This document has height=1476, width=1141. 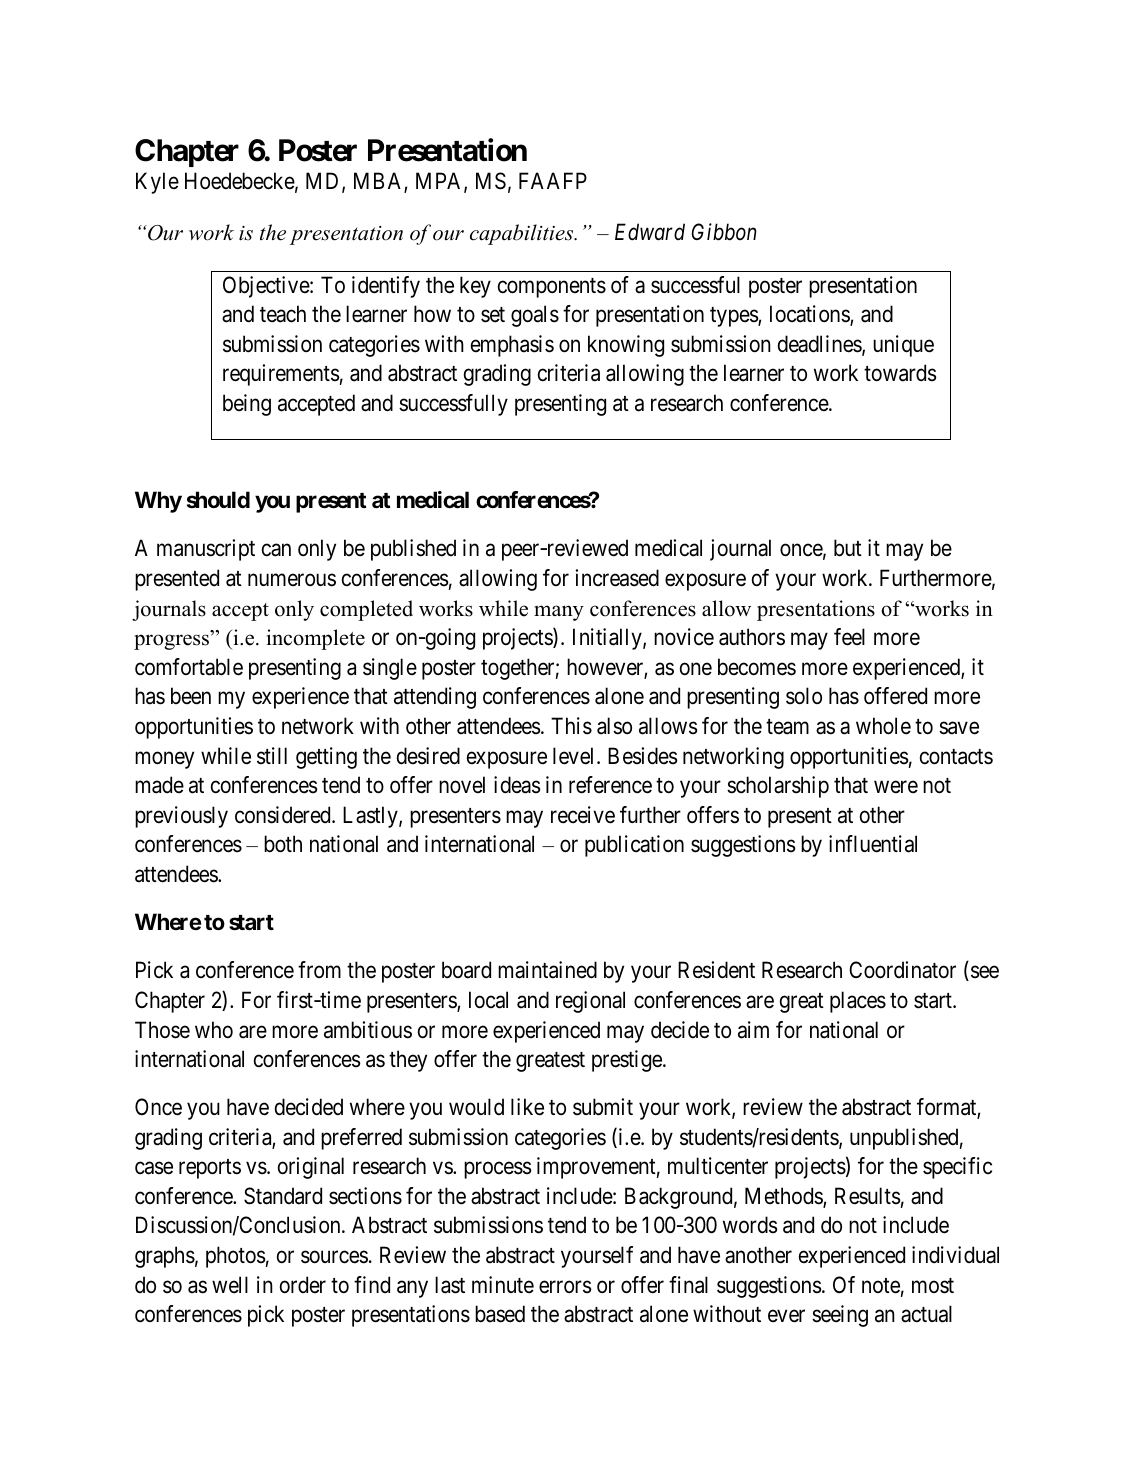 I want to click on maintained, so click(x=547, y=970).
